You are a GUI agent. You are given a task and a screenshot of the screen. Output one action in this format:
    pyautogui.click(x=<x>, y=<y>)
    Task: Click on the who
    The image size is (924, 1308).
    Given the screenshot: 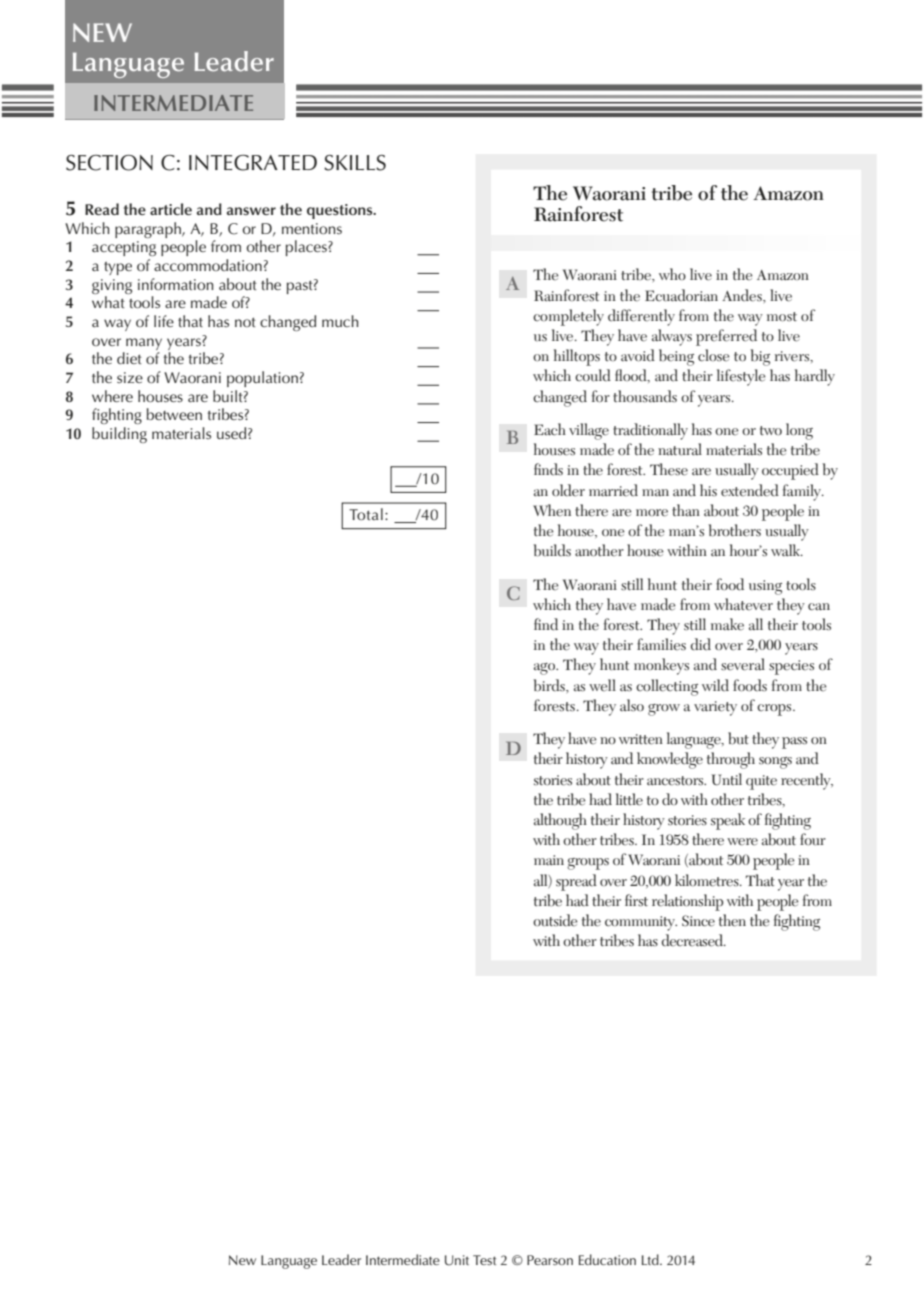 What is the action you would take?
    pyautogui.click(x=672, y=274)
